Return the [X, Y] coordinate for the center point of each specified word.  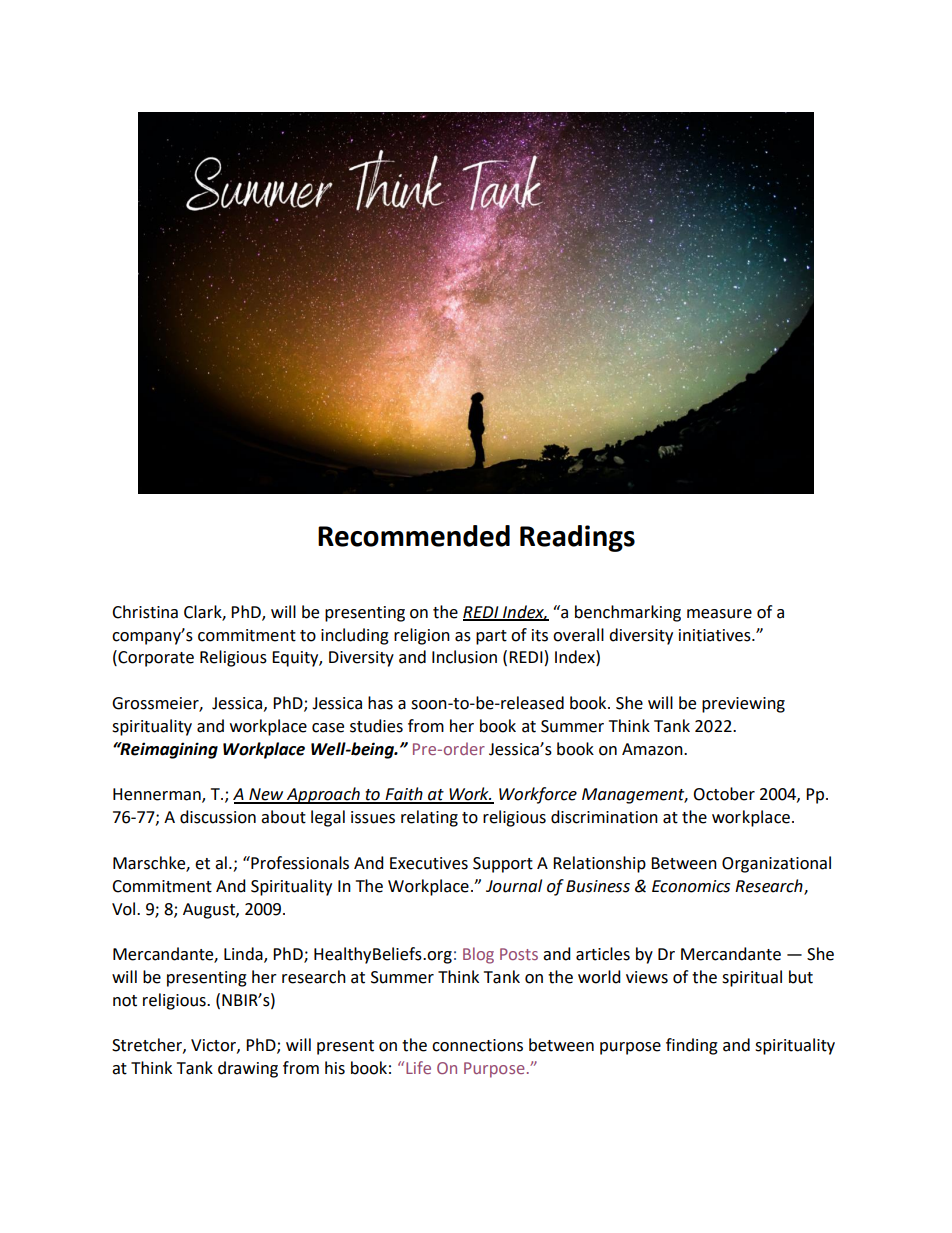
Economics [691, 886]
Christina [145, 612]
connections [477, 1045]
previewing [743, 705]
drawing [248, 1069]
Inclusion [464, 657]
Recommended [414, 536]
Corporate [155, 658]
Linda [244, 955]
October [724, 794]
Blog [478, 955]
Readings [577, 538]
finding [692, 1046]
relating [429, 818]
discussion [218, 817]
